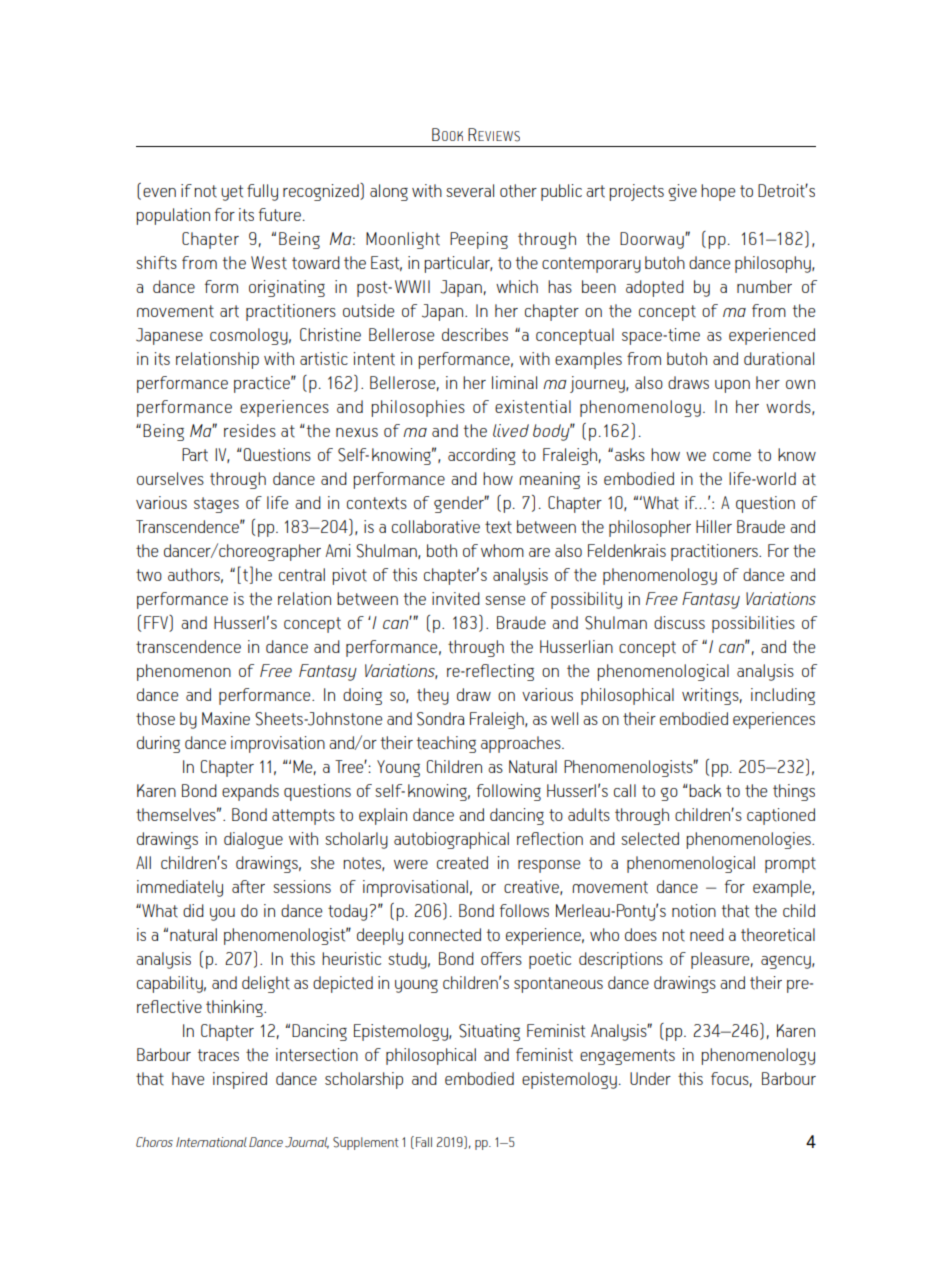 The height and width of the image is (1270, 952). Describe the element at coordinates (714, 526) in the image. I see `Hiller` at that location.
